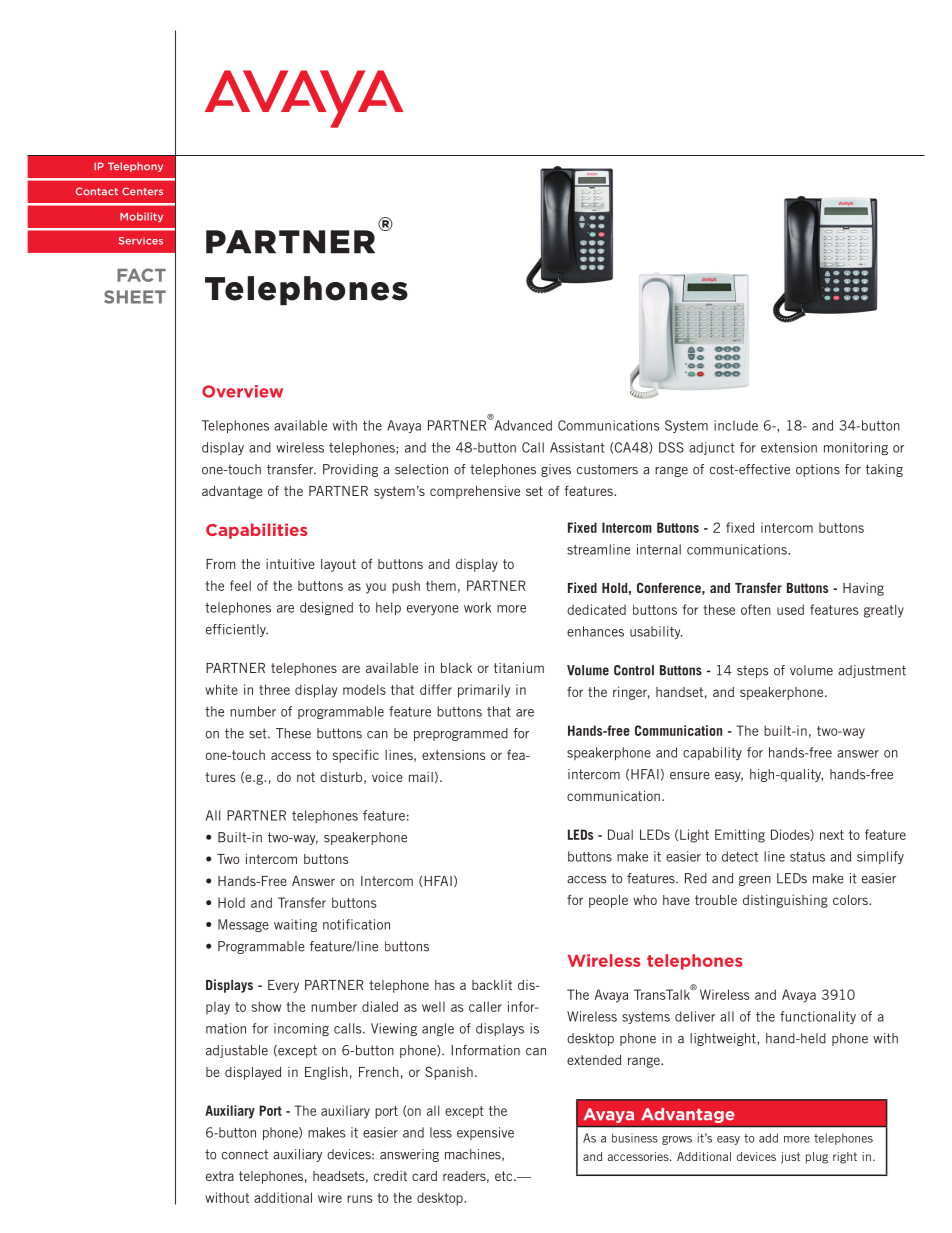 The width and height of the screenshot is (952, 1233). I want to click on Advanced, so click(522, 424).
